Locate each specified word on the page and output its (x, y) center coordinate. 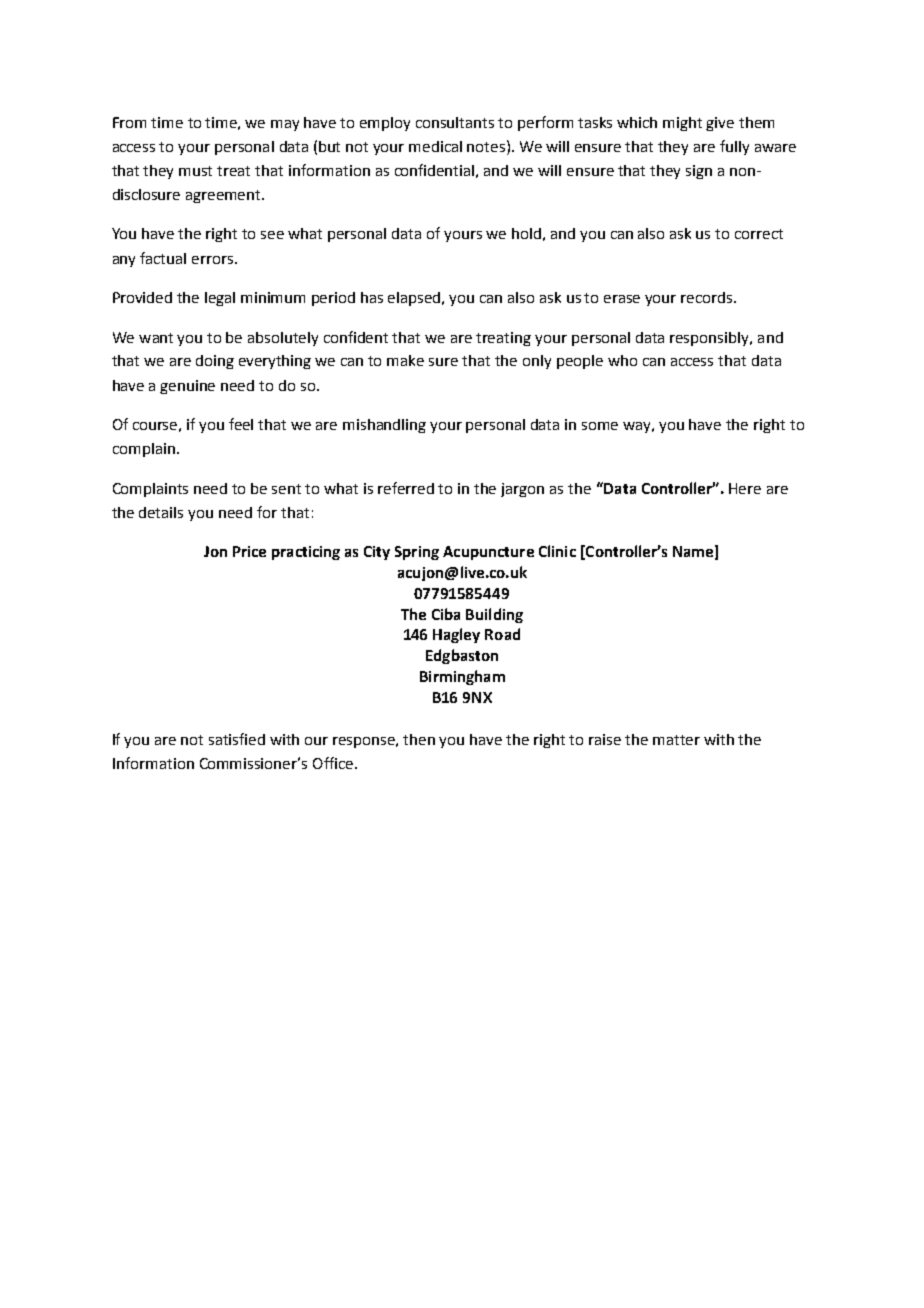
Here (745, 488)
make (405, 360)
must (195, 171)
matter (676, 740)
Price (249, 551)
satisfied (237, 739)
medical (435, 146)
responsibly (711, 339)
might (682, 124)
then (419, 739)
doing (215, 362)
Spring (417, 553)
